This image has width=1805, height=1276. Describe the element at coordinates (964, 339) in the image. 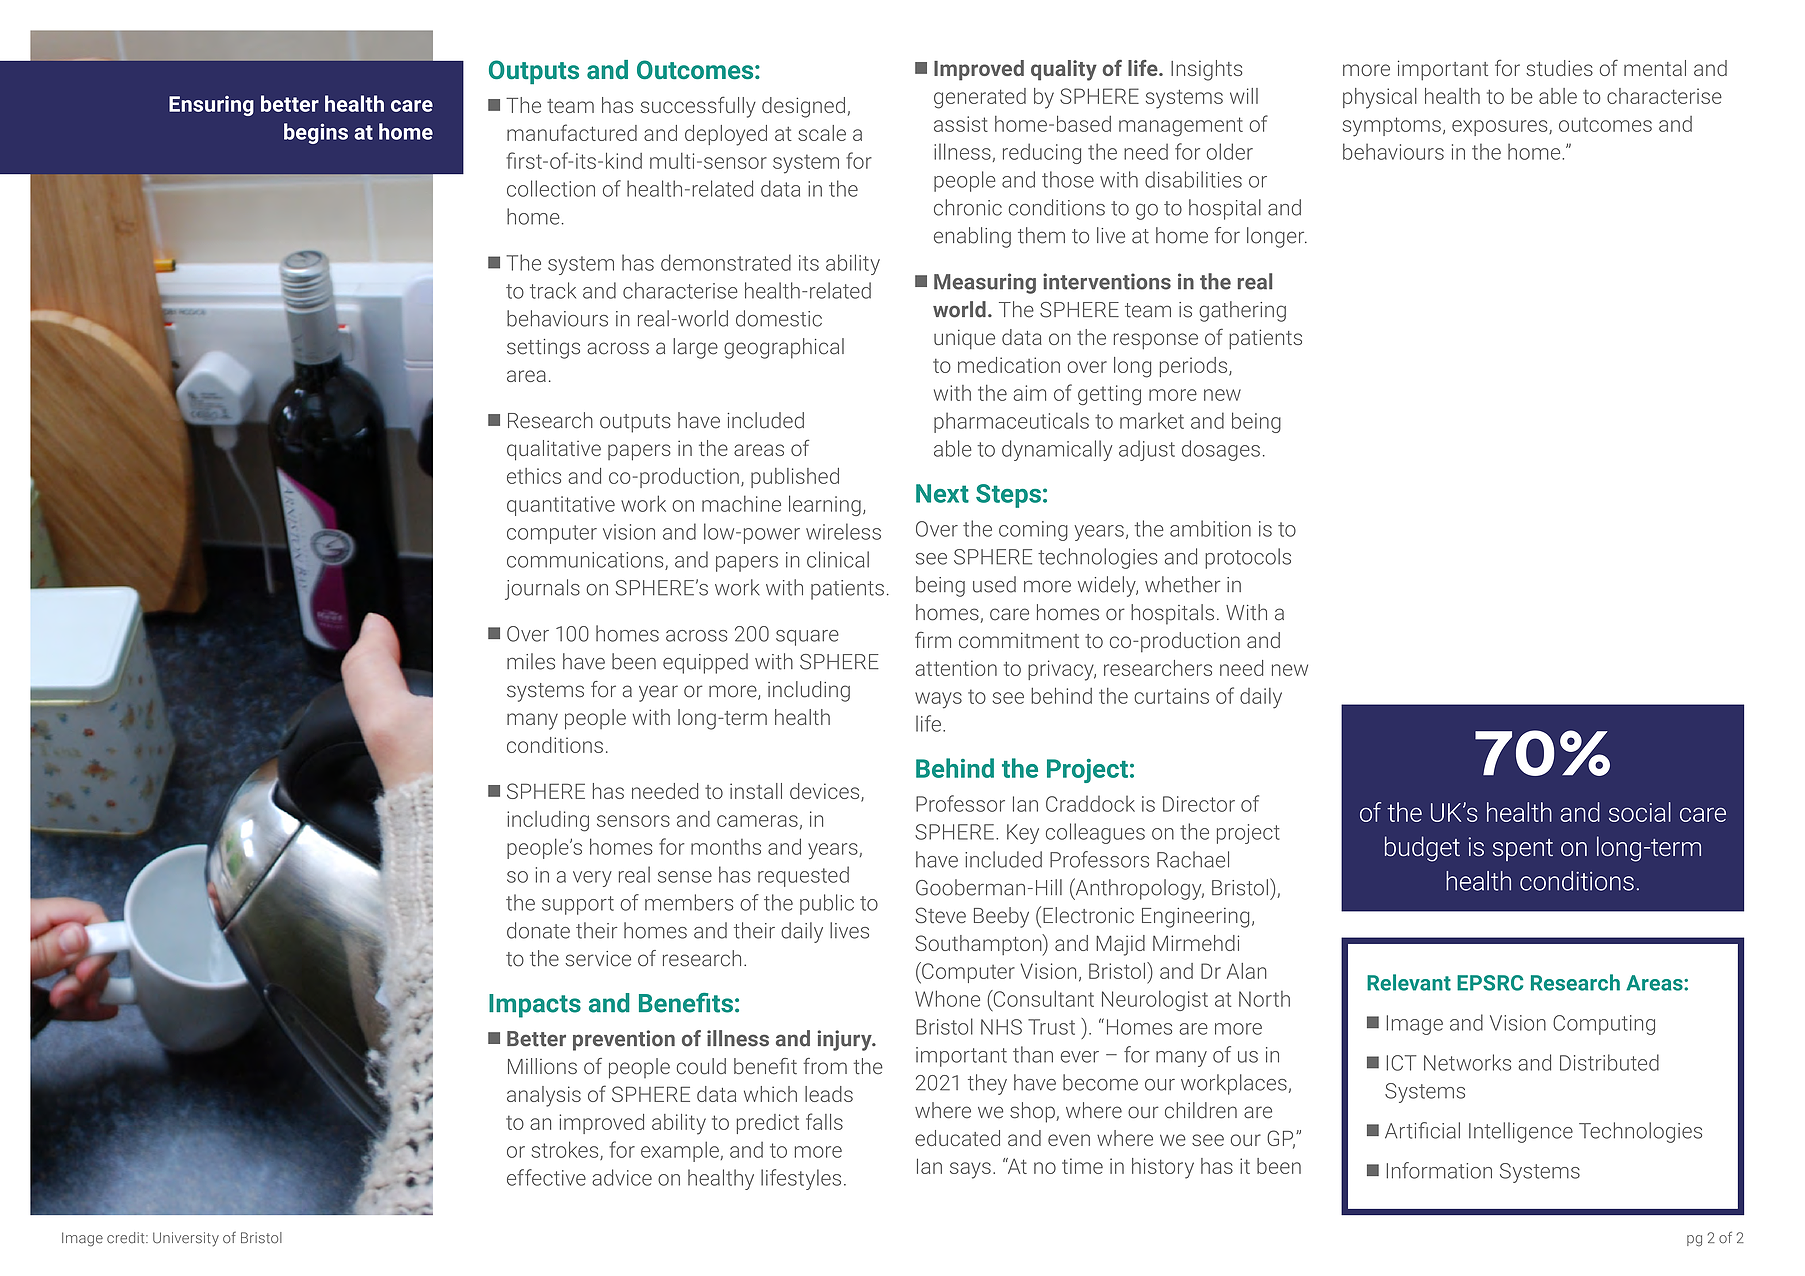

I see `unique` at that location.
